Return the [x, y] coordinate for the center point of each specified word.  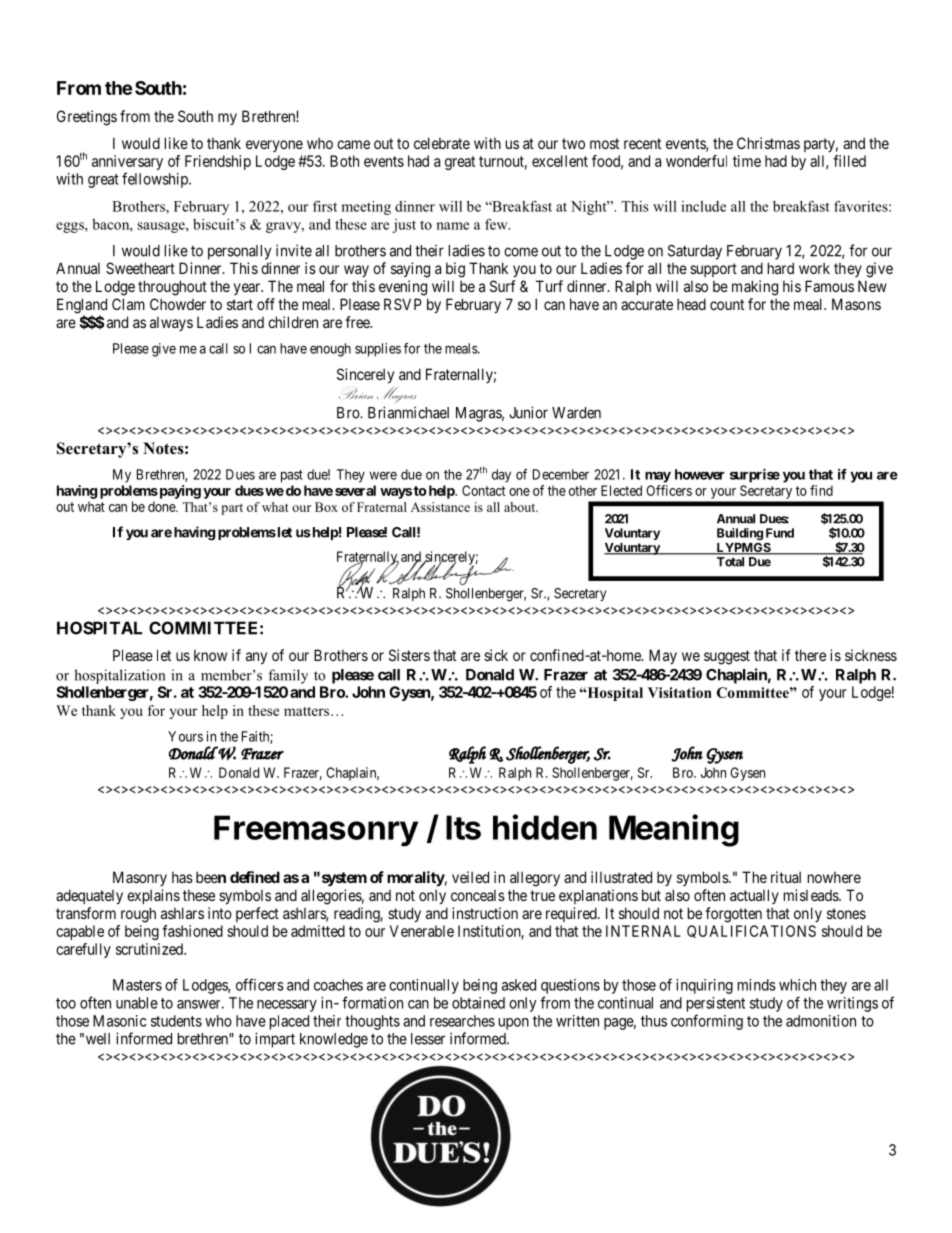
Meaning [674, 830]
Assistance [440, 507]
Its [463, 827]
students [176, 1021]
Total [730, 561]
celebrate [442, 143]
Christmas [768, 143]
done [162, 506]
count [727, 304]
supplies [378, 350]
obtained [478, 1003]
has [182, 877]
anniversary [127, 164]
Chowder [178, 304]
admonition [821, 1021]
